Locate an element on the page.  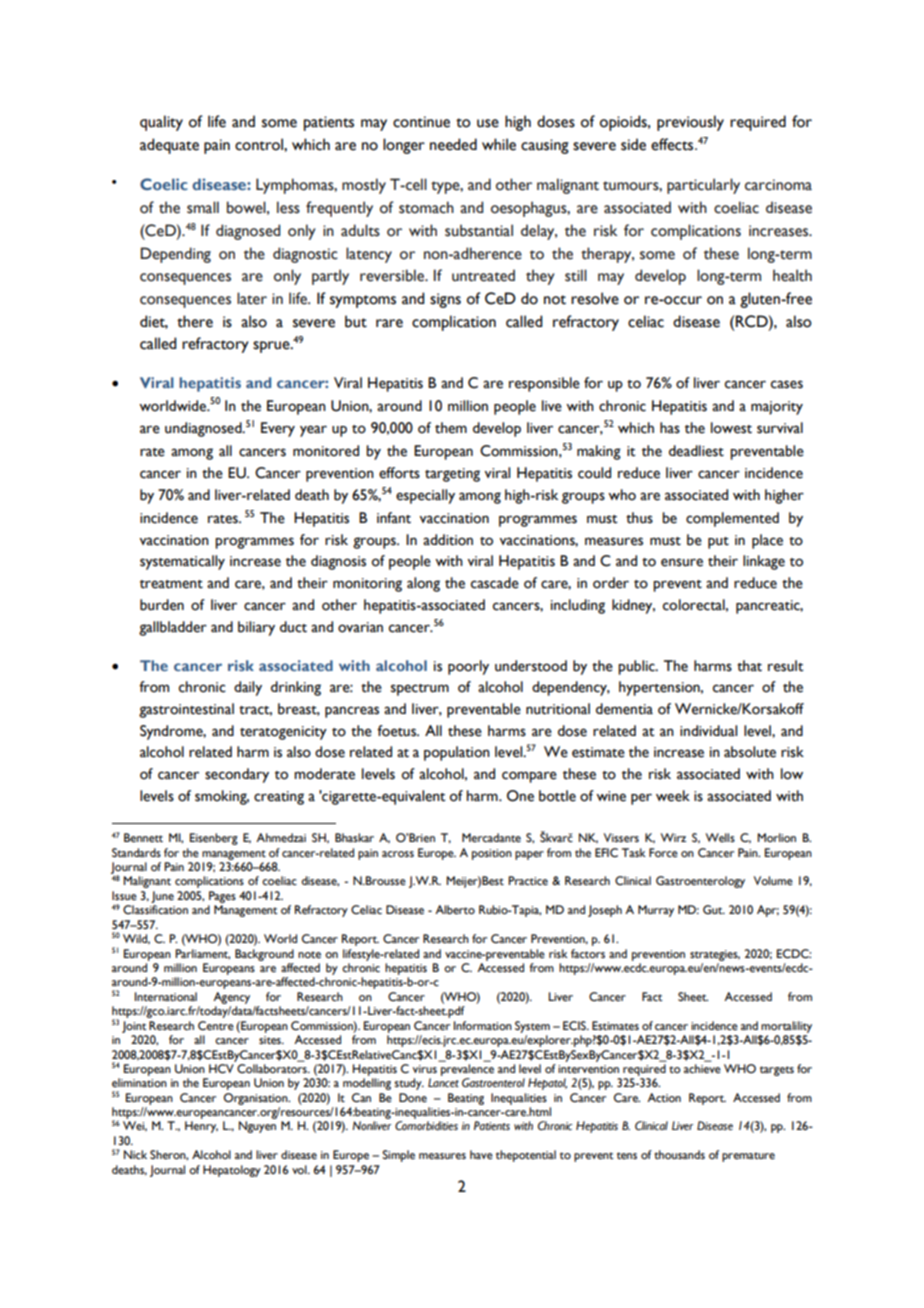
gastrointestinal is located at coordinates (186, 710).
